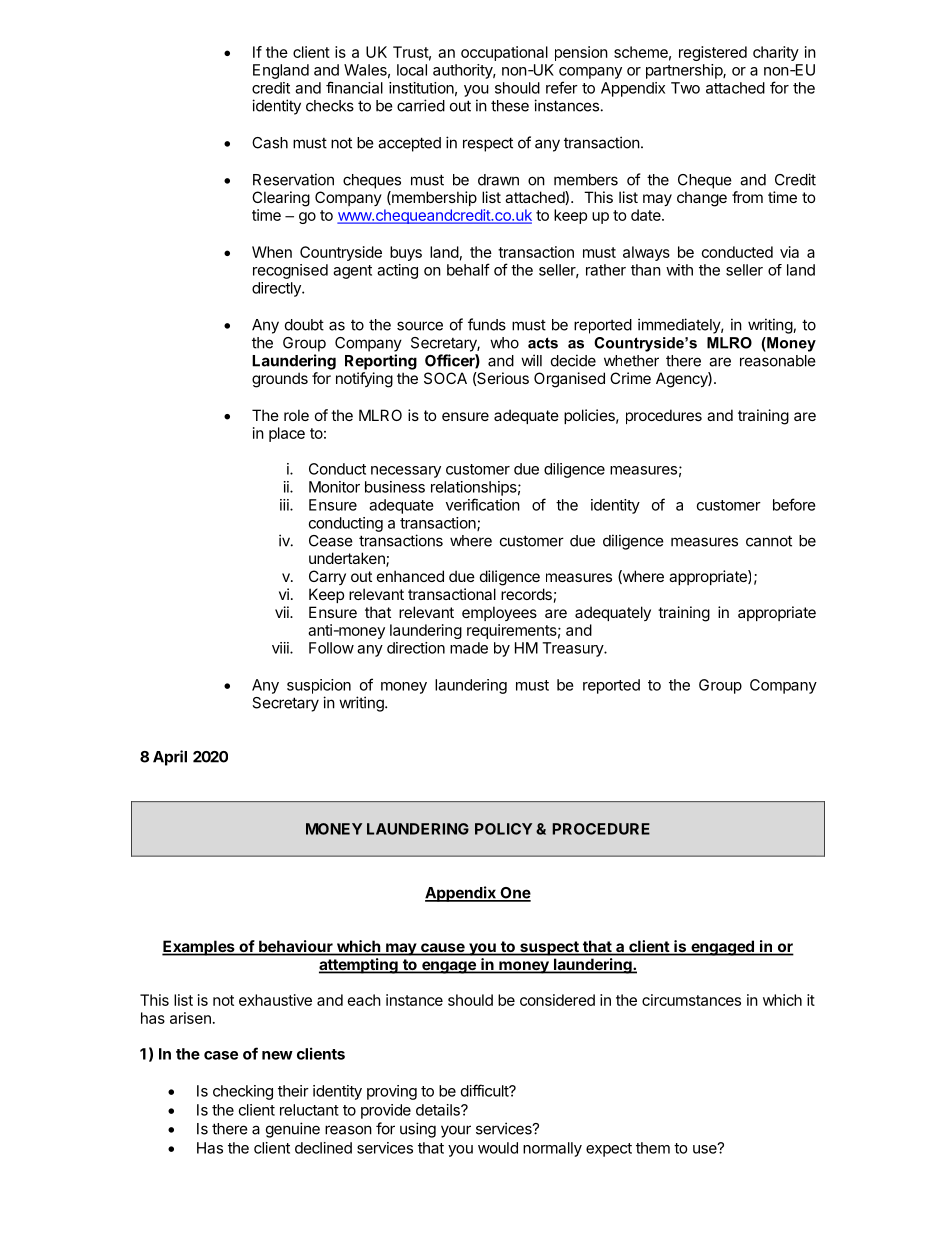 This screenshot has width=952, height=1233. What do you see at coordinates (653, 1148) in the screenshot?
I see `them` at bounding box center [653, 1148].
